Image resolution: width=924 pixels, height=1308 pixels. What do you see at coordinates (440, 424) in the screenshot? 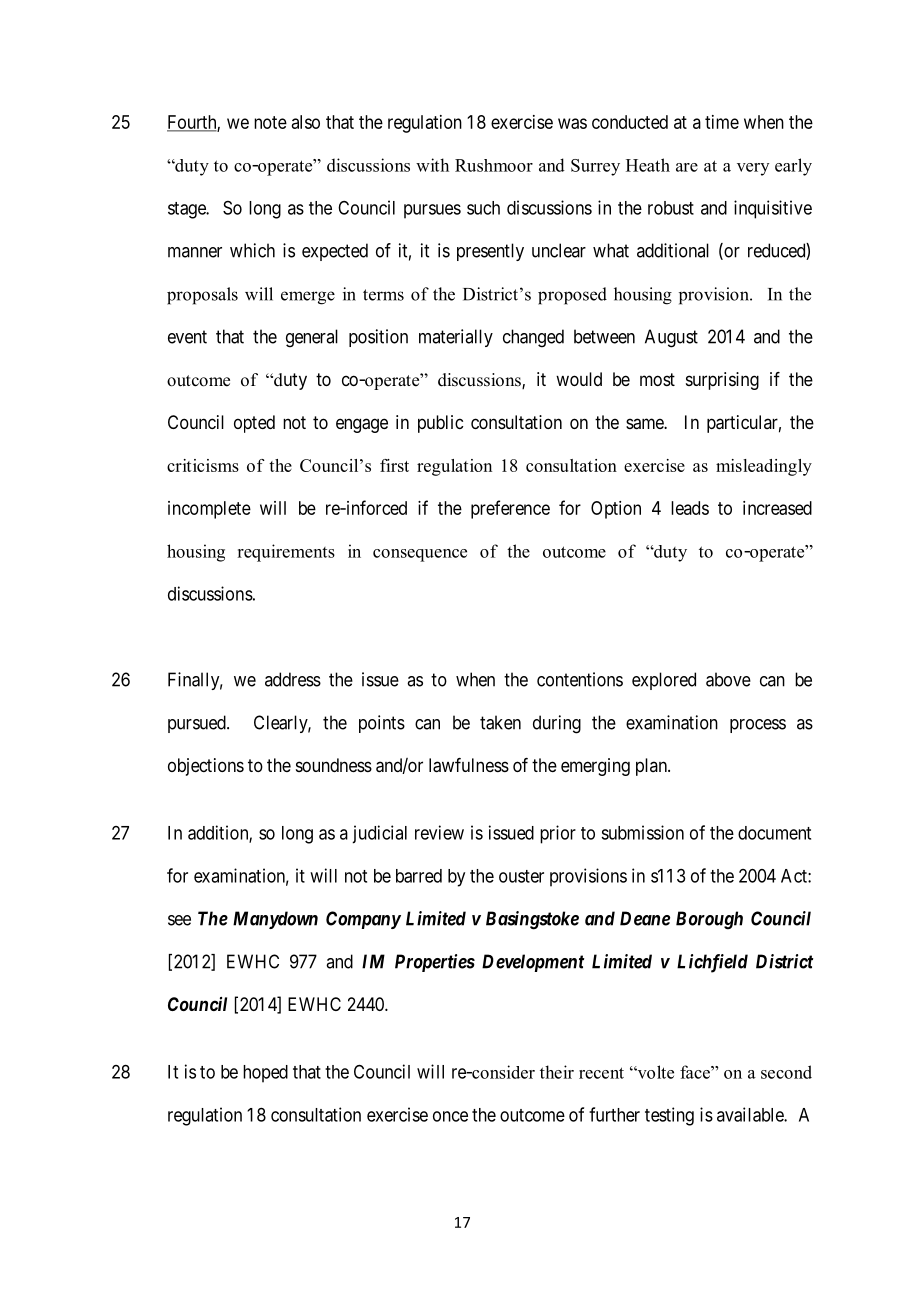
I see `public` at bounding box center [440, 424].
